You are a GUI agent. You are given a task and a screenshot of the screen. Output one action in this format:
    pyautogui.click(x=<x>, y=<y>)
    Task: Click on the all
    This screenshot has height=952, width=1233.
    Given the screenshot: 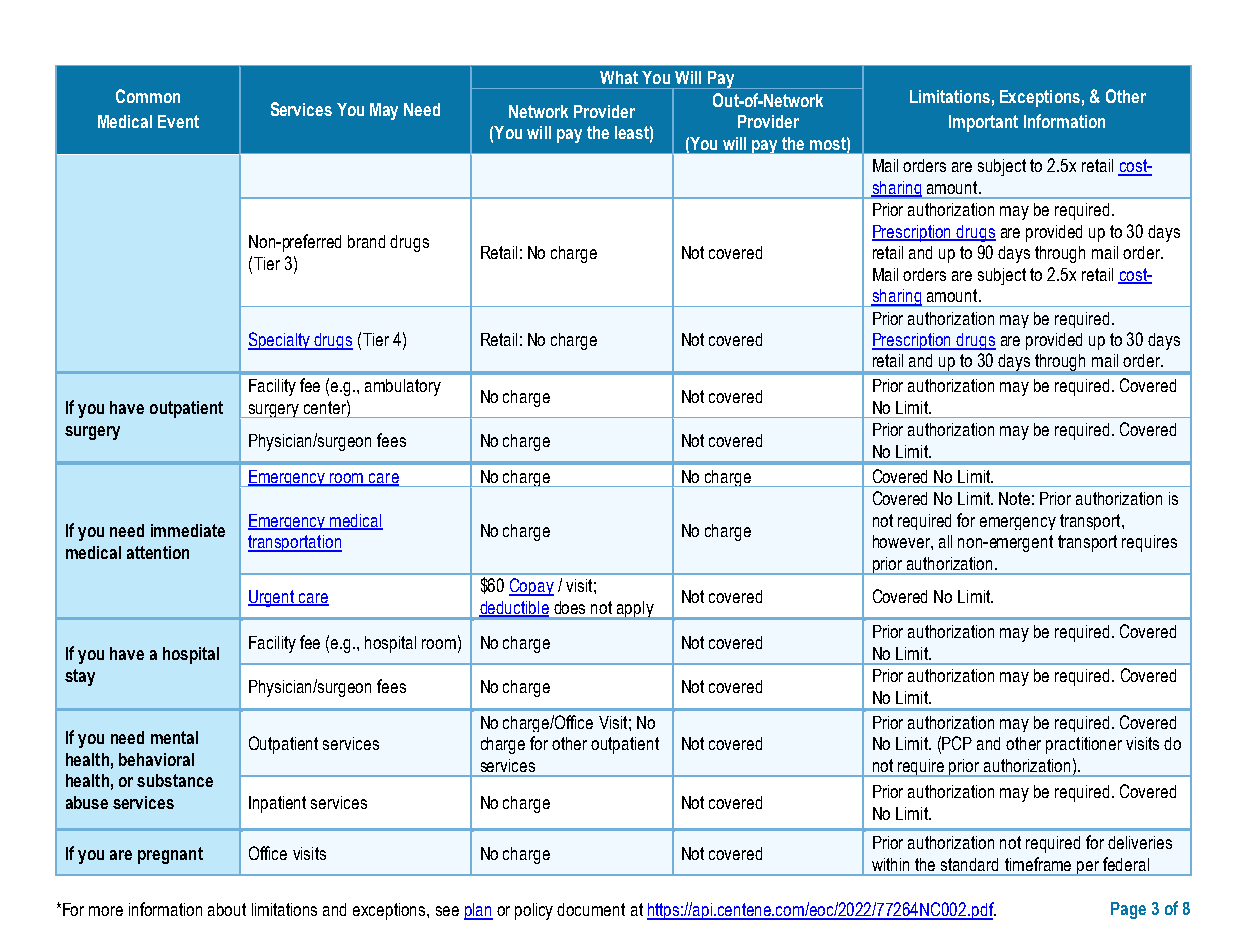 What is the action you would take?
    pyautogui.click(x=945, y=541)
